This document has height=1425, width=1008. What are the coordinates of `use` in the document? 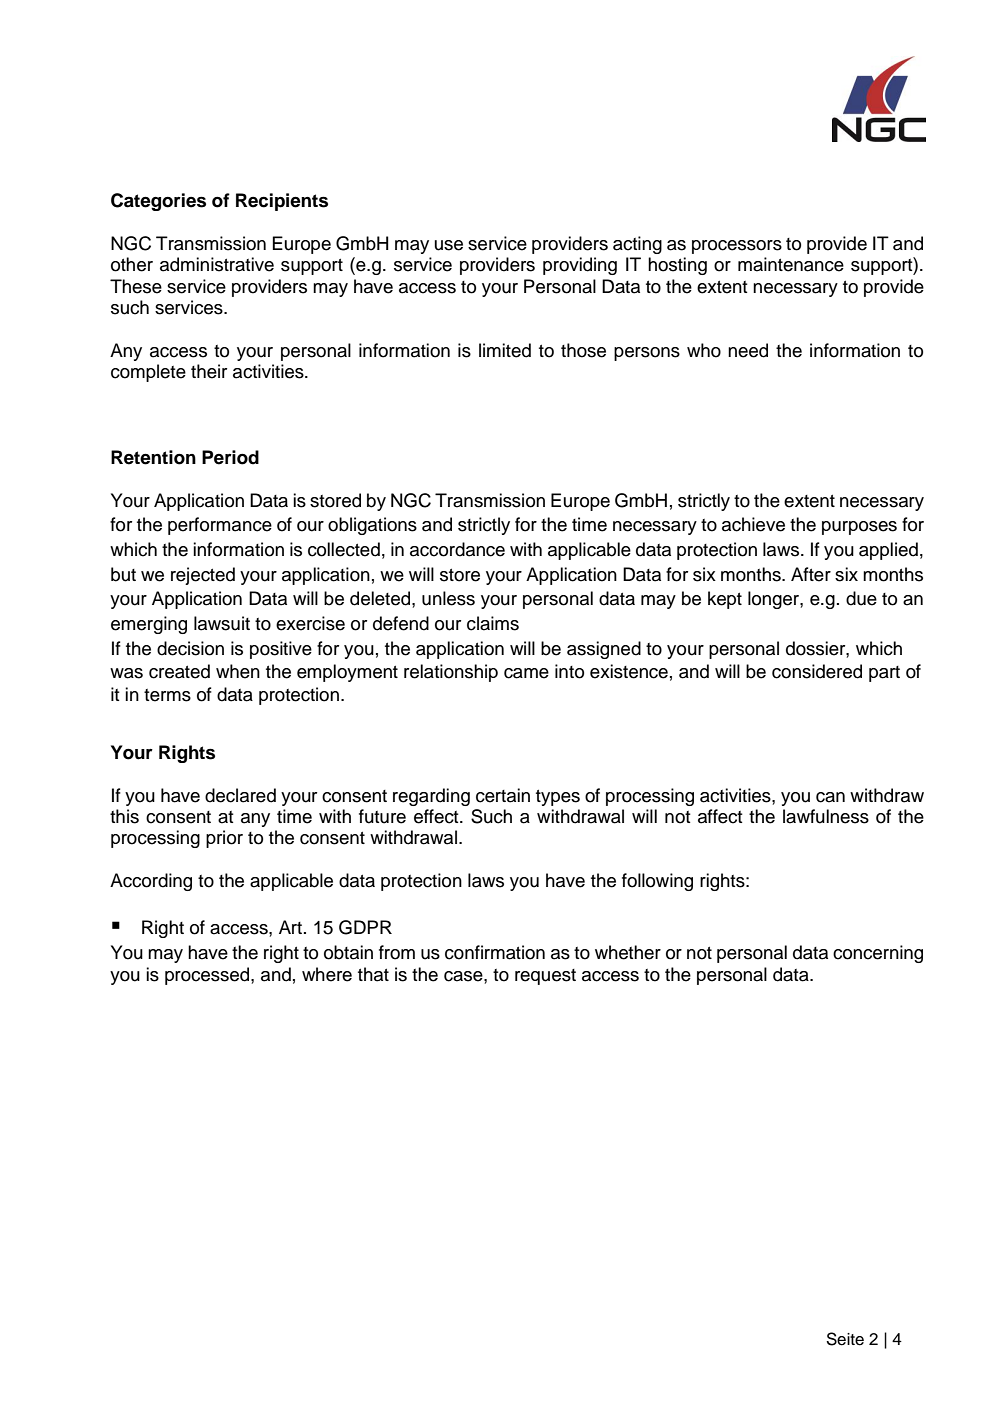 It's located at (449, 245).
